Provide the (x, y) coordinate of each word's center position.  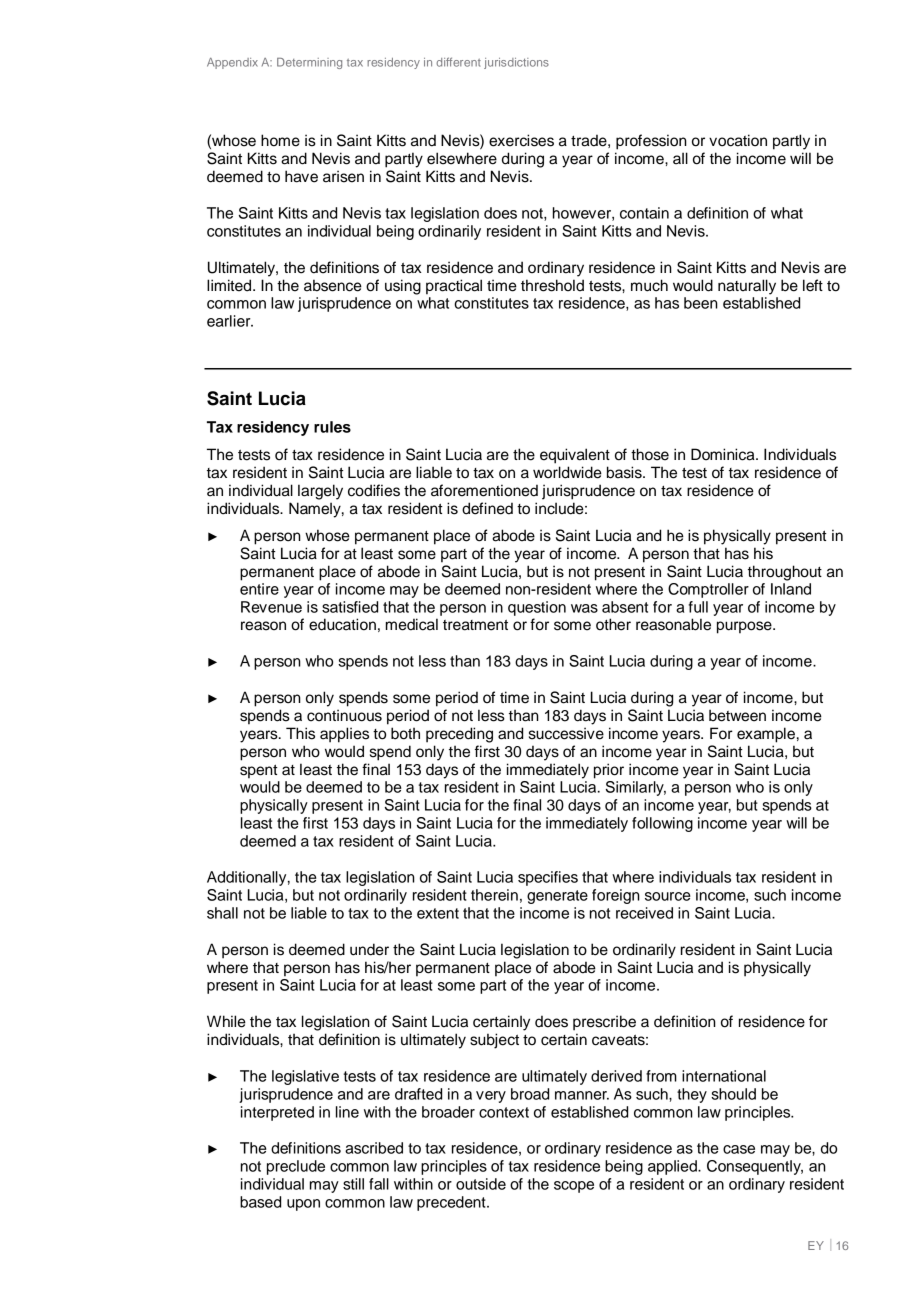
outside (481, 1184)
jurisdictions (516, 63)
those (650, 454)
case (739, 1149)
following (662, 824)
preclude (296, 1167)
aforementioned (484, 490)
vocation (738, 140)
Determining (309, 63)
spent (259, 771)
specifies (548, 878)
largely (320, 492)
